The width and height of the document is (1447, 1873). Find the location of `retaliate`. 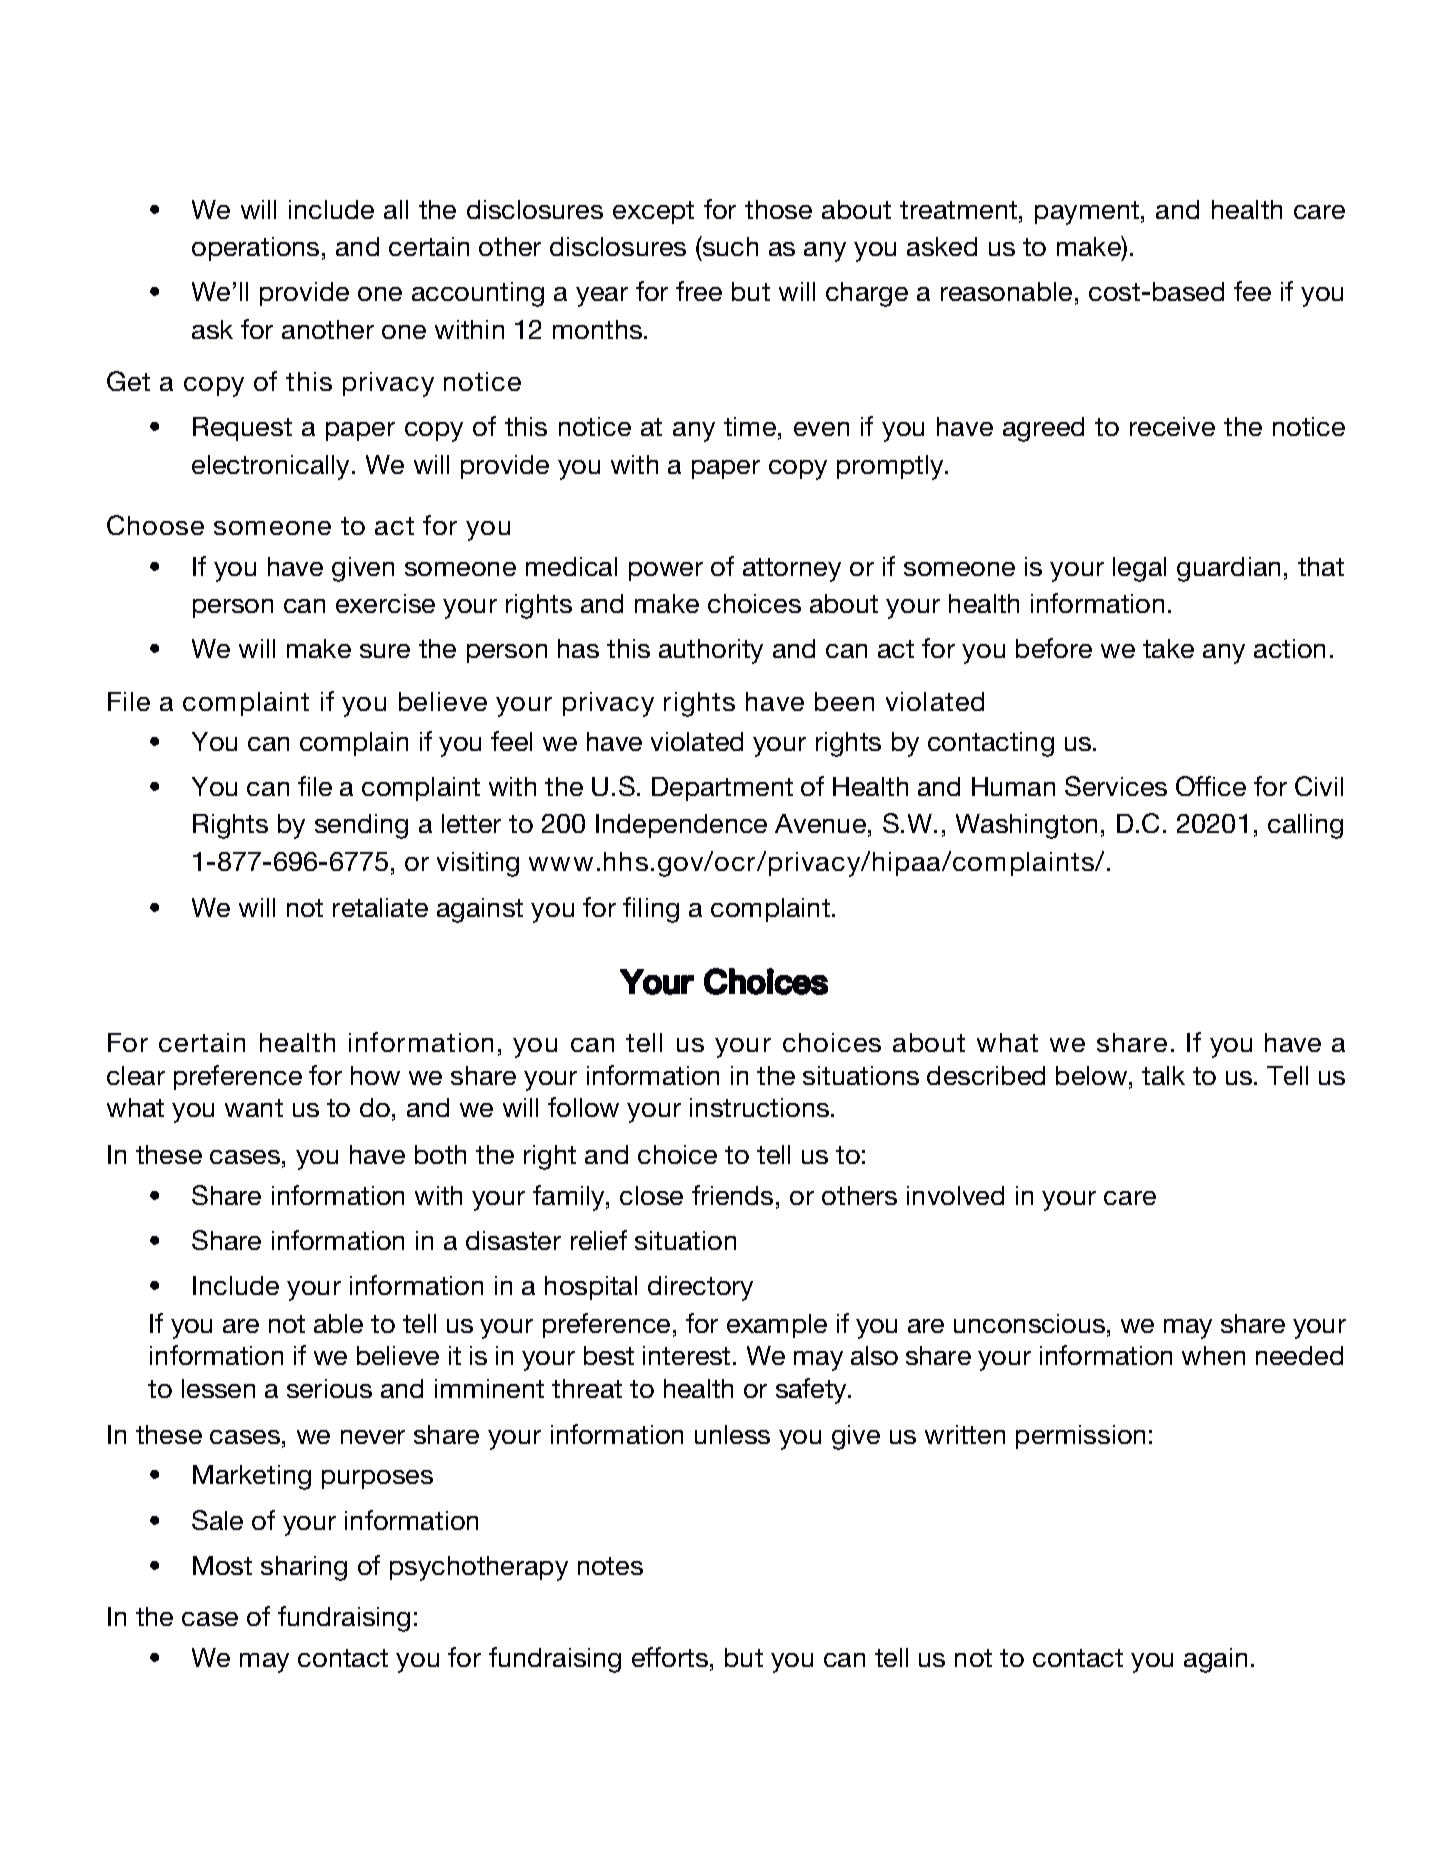

retaliate is located at coordinates (380, 907).
